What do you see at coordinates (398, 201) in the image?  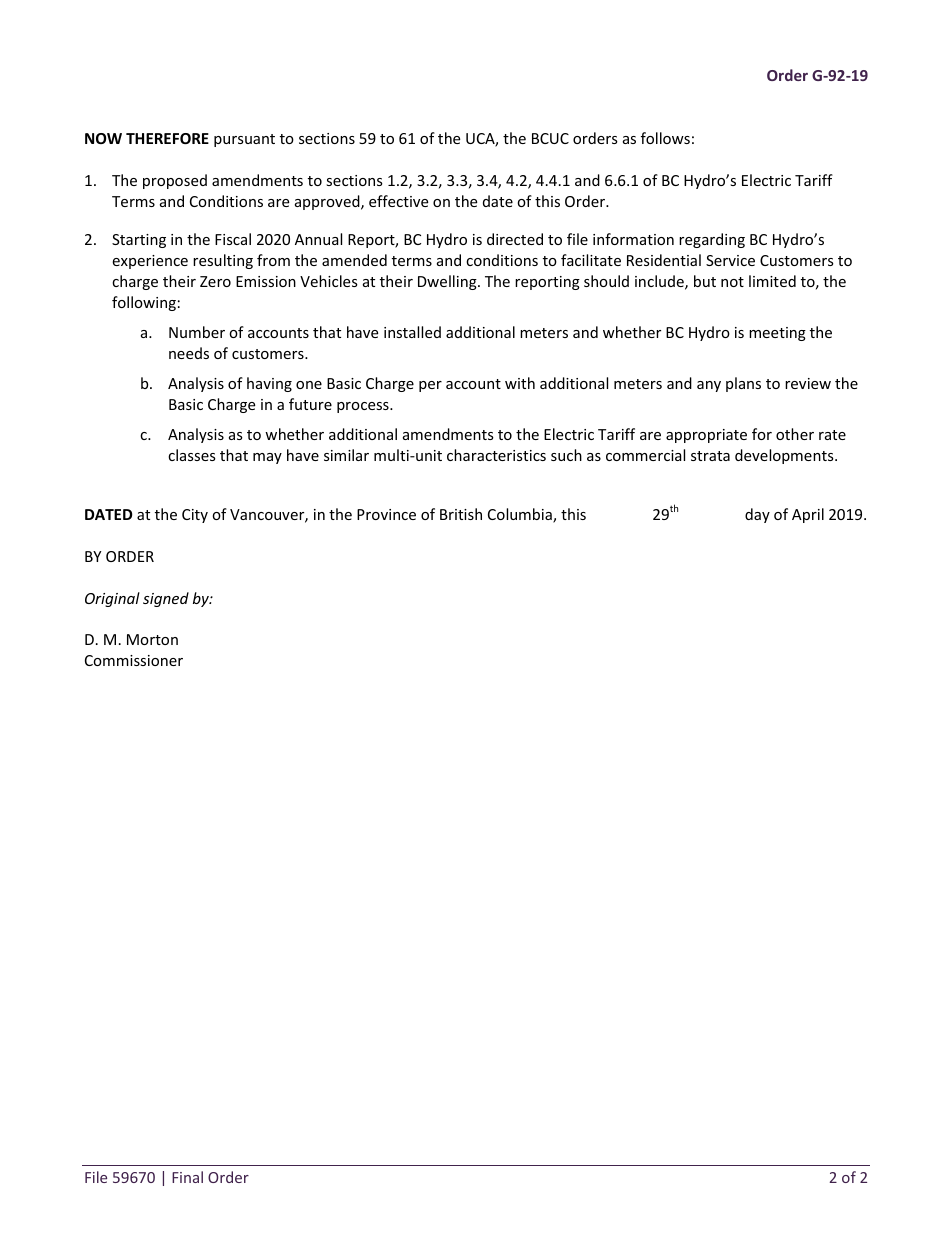 I see `effective` at bounding box center [398, 201].
